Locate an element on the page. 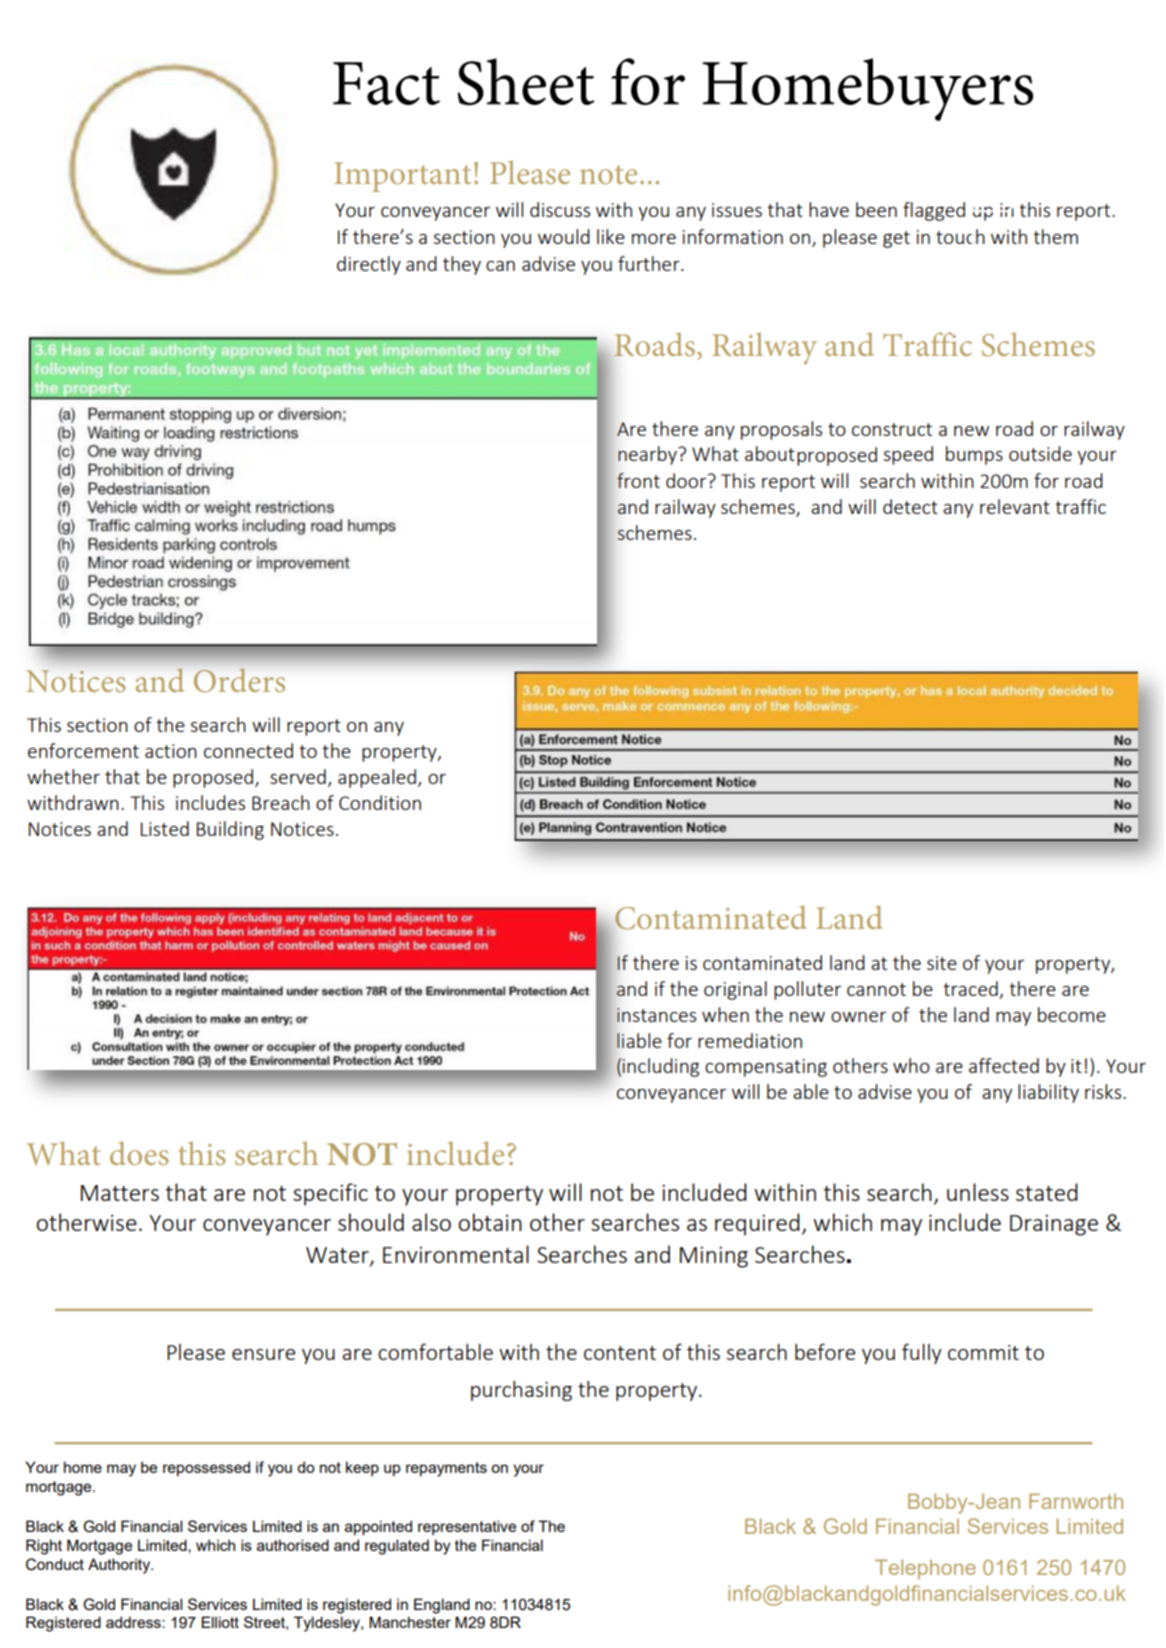  Matters is located at coordinates (120, 1193).
